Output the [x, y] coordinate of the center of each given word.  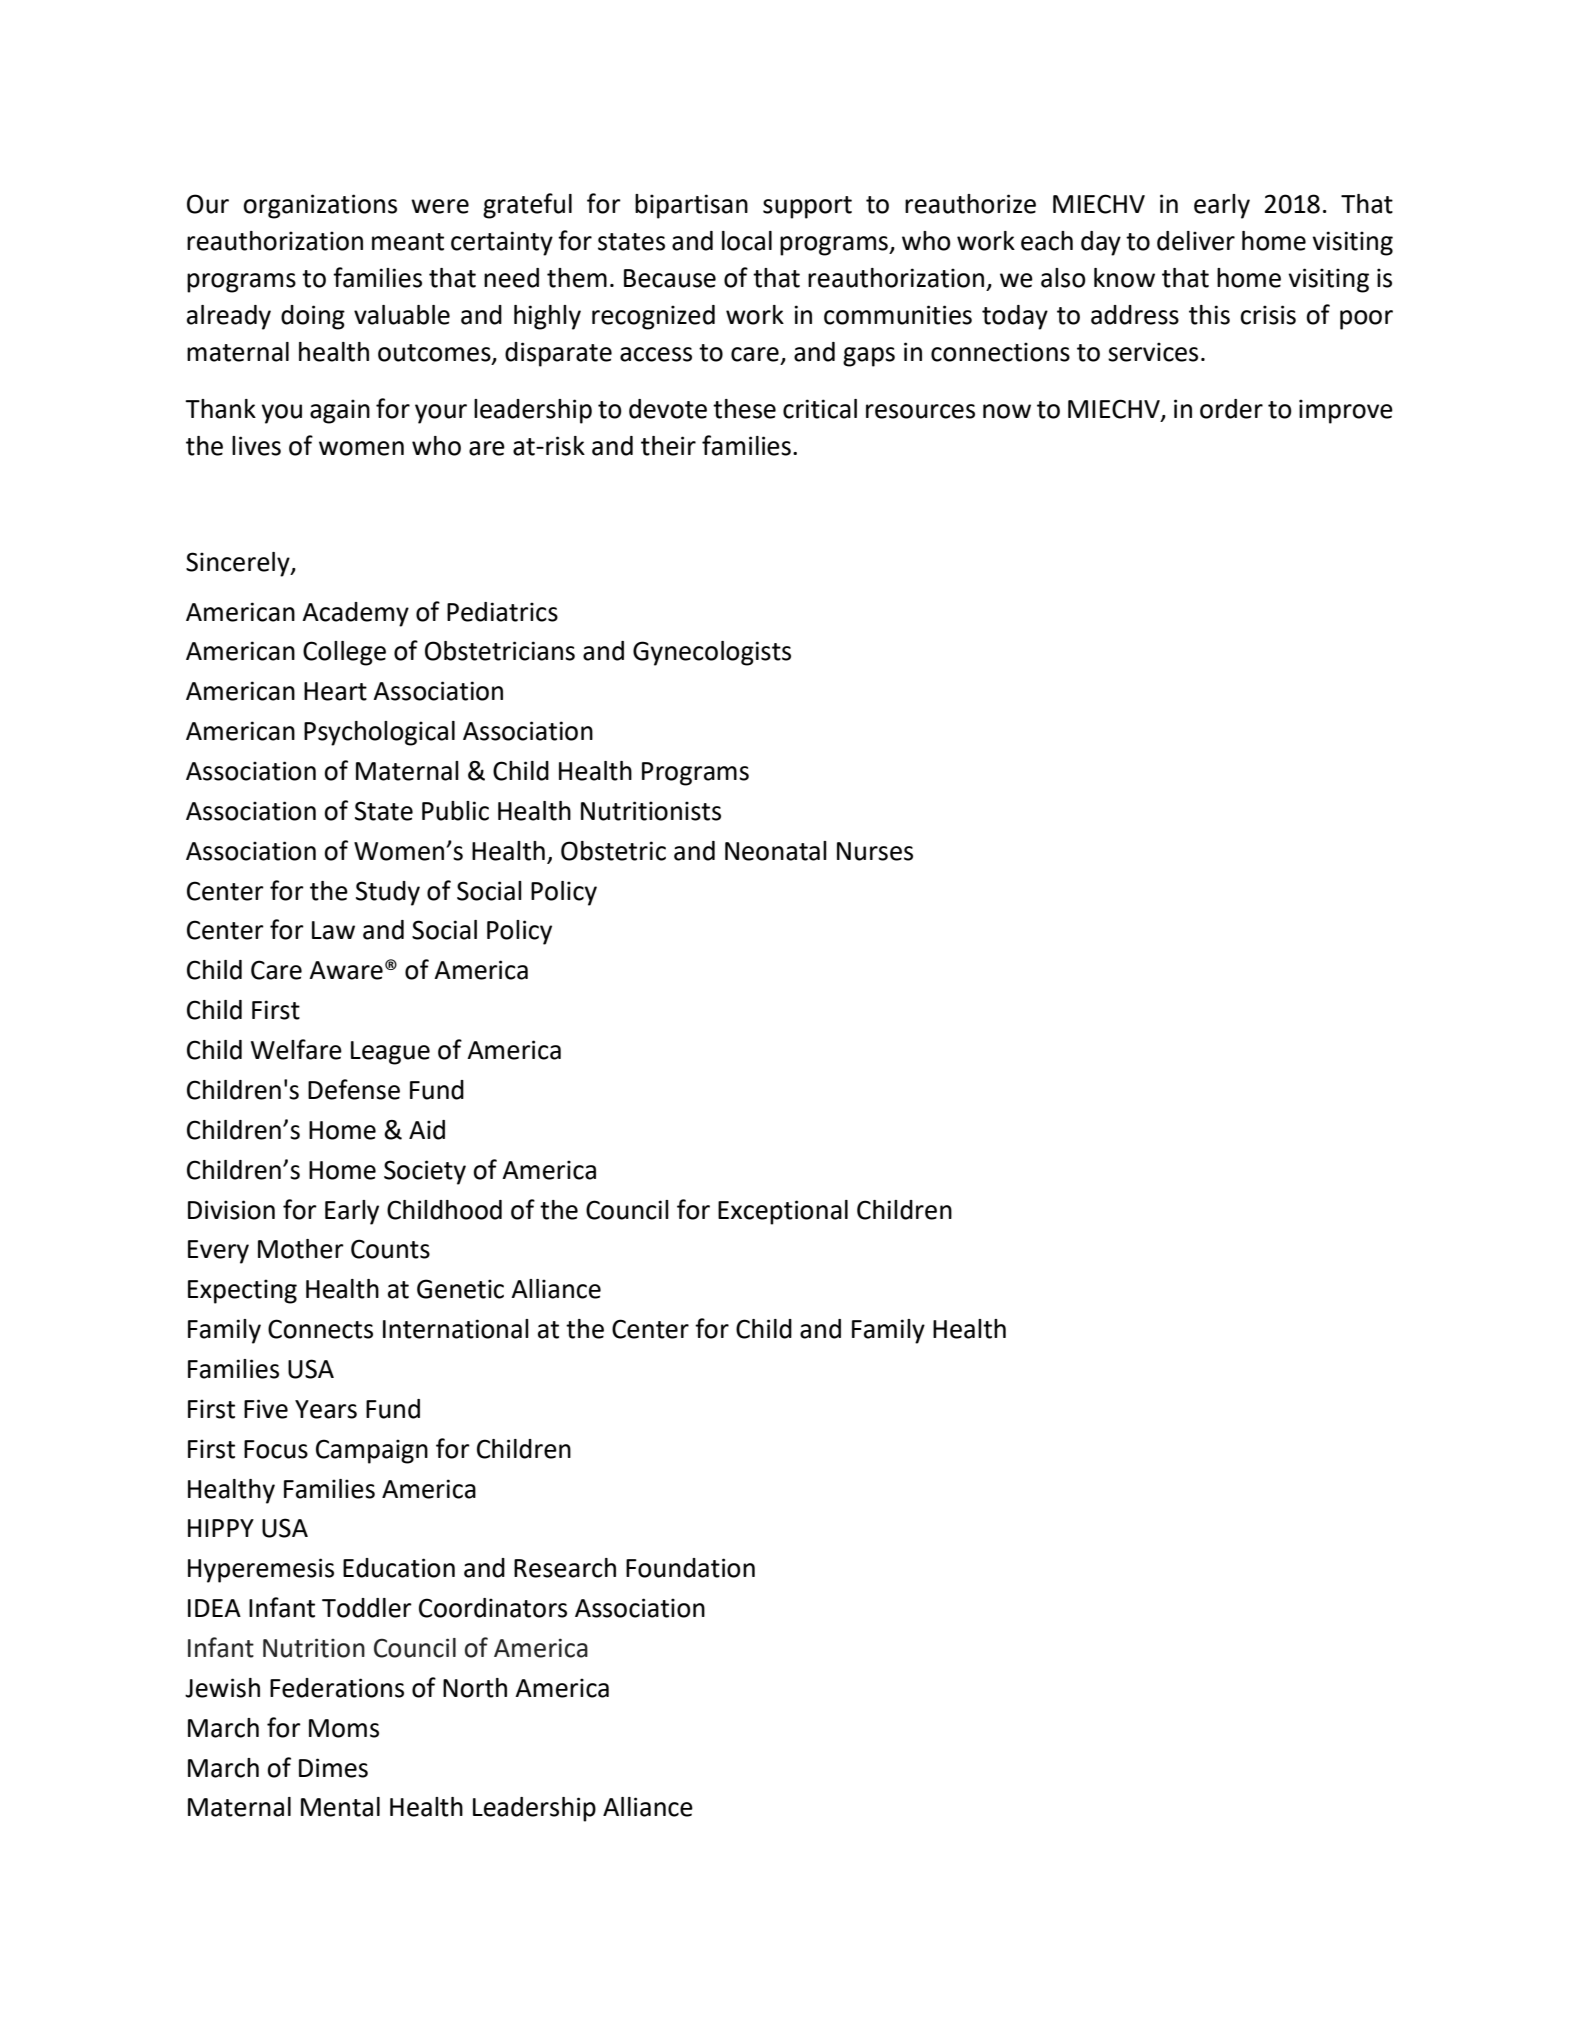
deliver [1196, 241]
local [747, 241]
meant [408, 242]
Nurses [875, 851]
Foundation [690, 1568]
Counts [390, 1249]
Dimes [333, 1768]
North [475, 1688]
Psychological [379, 733]
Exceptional [783, 1212]
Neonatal [776, 851]
